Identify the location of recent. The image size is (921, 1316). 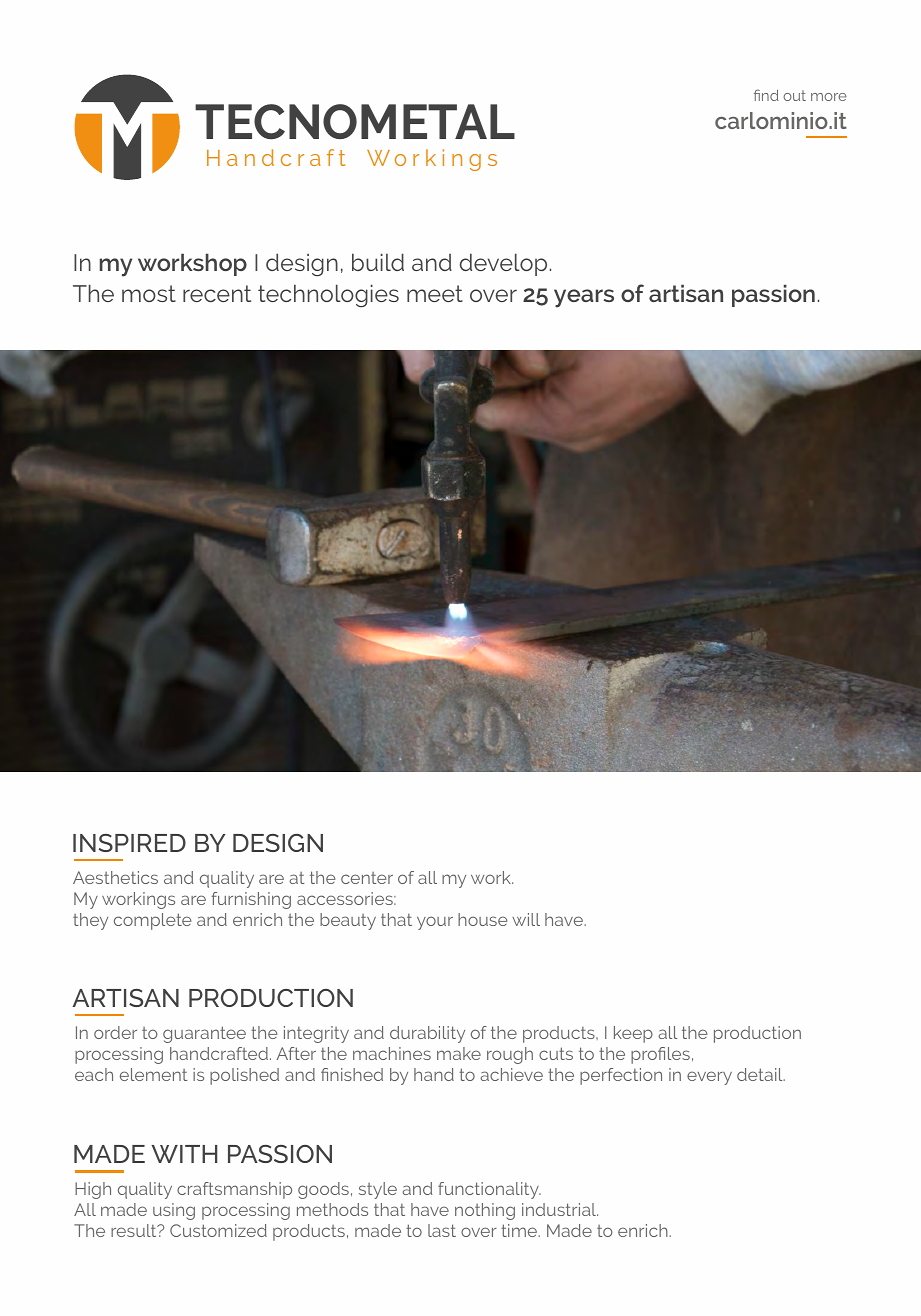
(217, 293).
